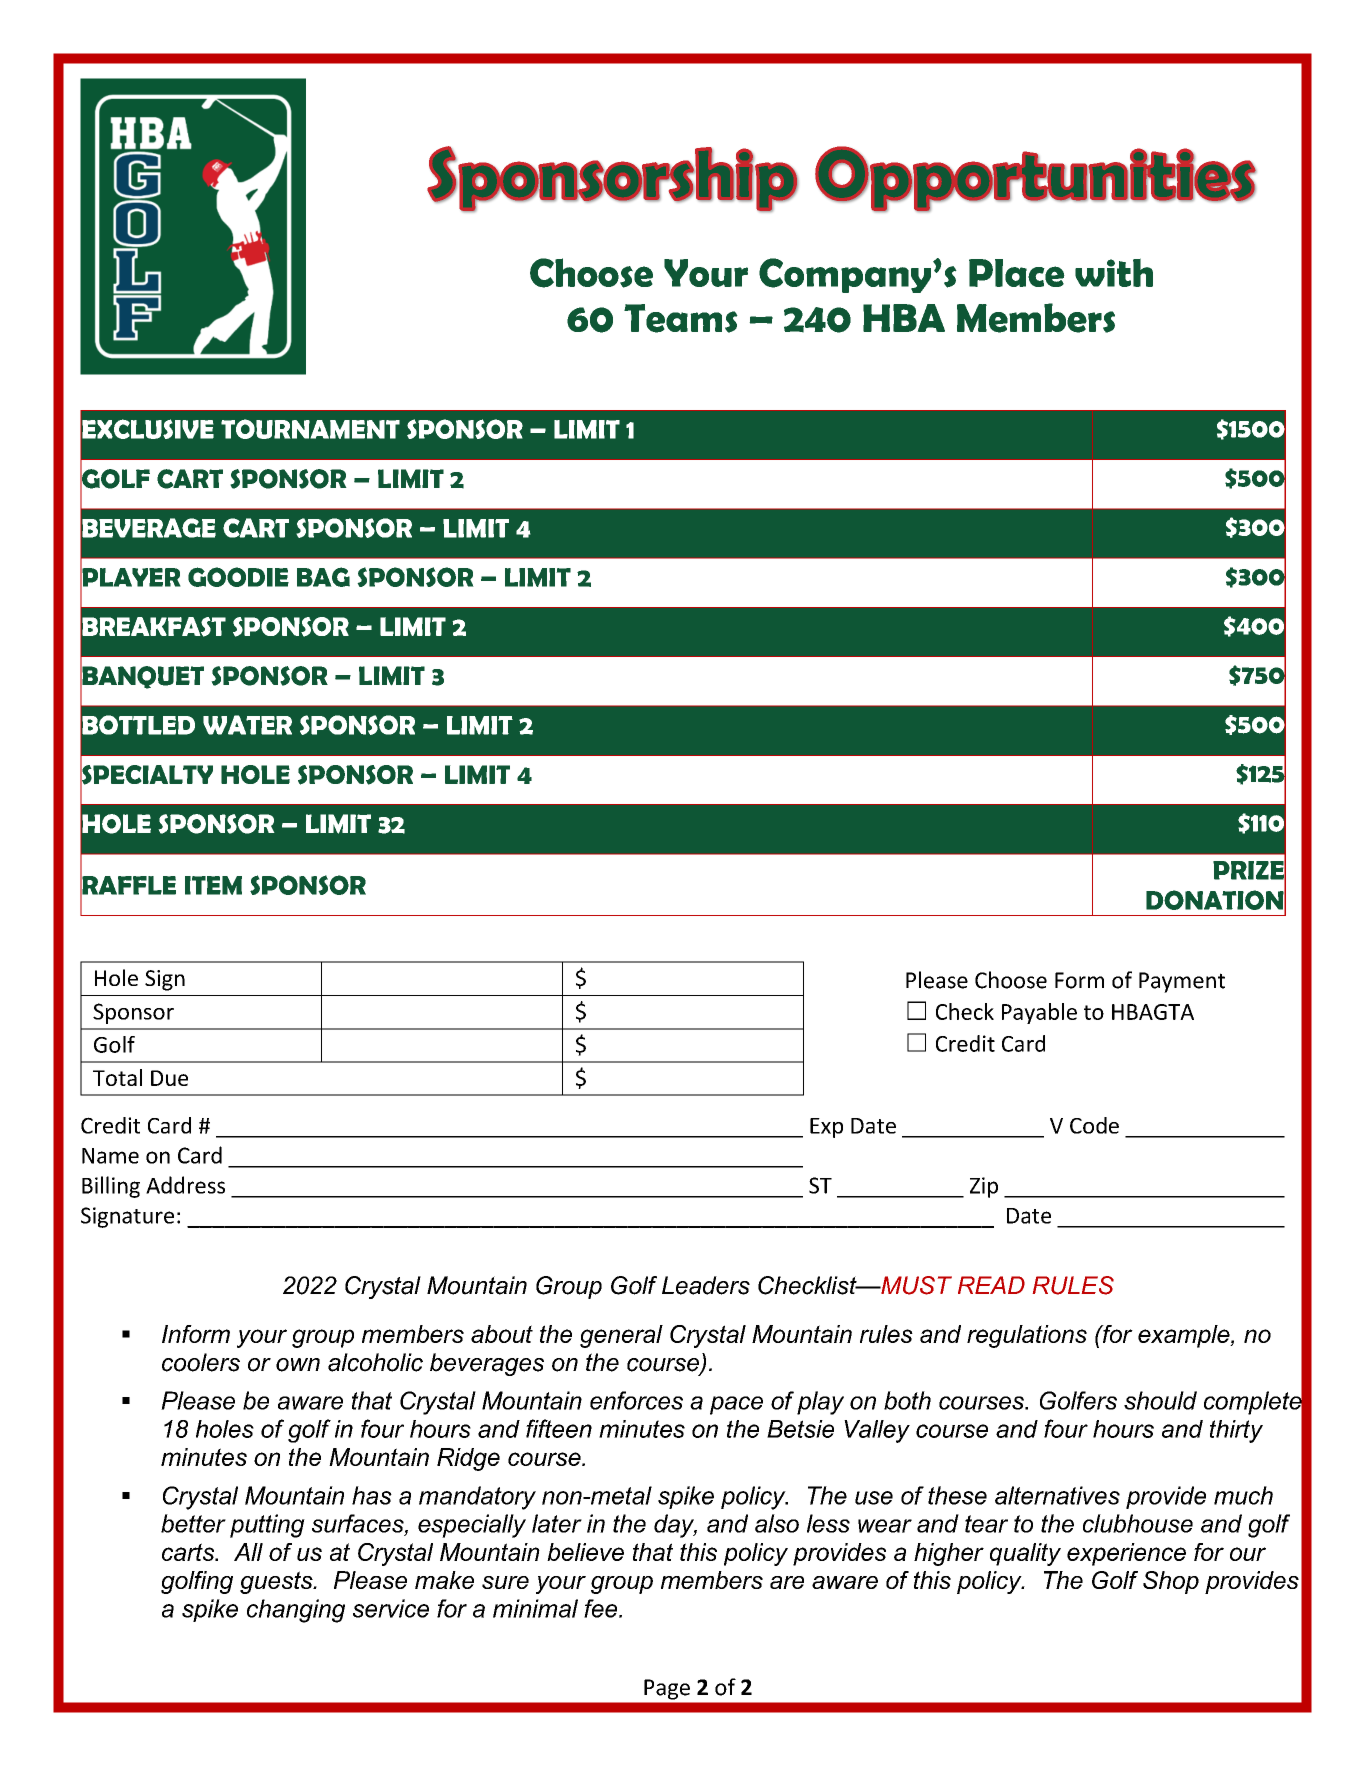  Describe the element at coordinates (238, 577) in the page. I see `GOODIE` at that location.
